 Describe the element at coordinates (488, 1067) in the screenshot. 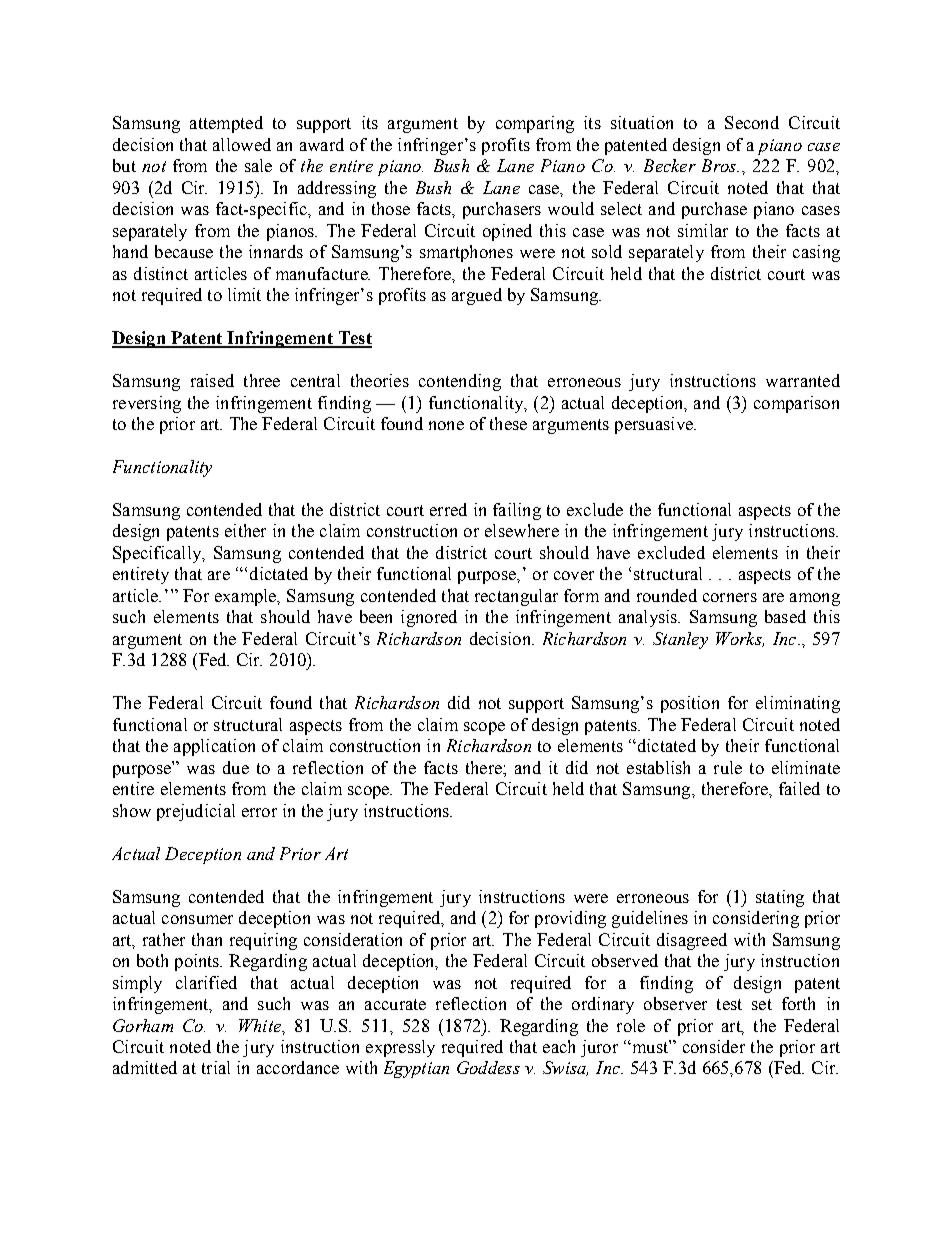

I see `Goddess` at that location.
